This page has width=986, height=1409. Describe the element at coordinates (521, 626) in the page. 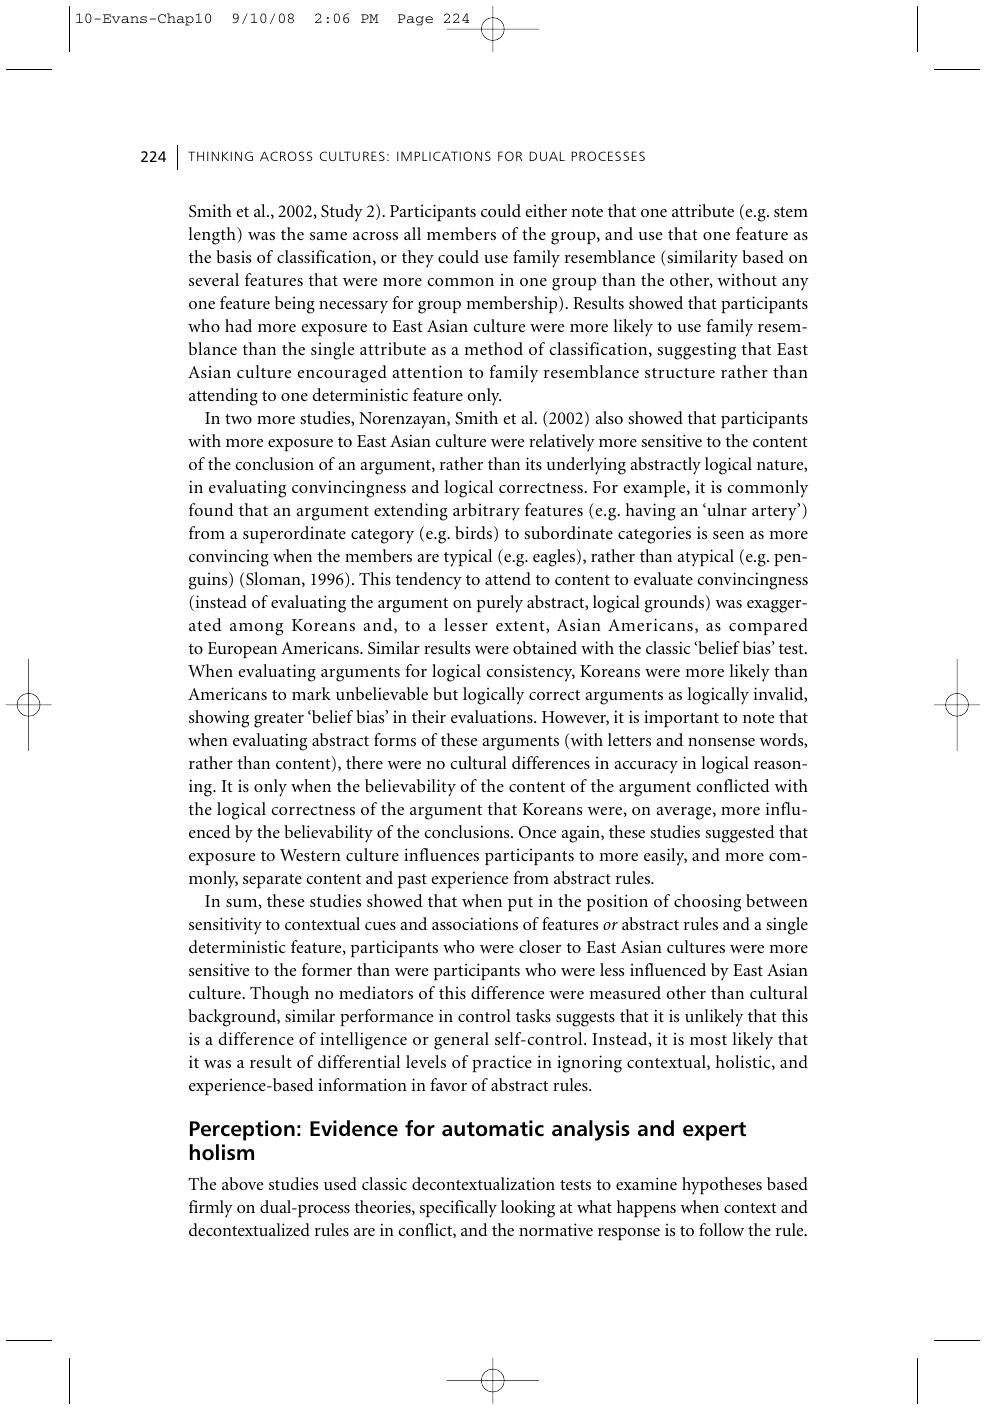

I see `extent` at that location.
